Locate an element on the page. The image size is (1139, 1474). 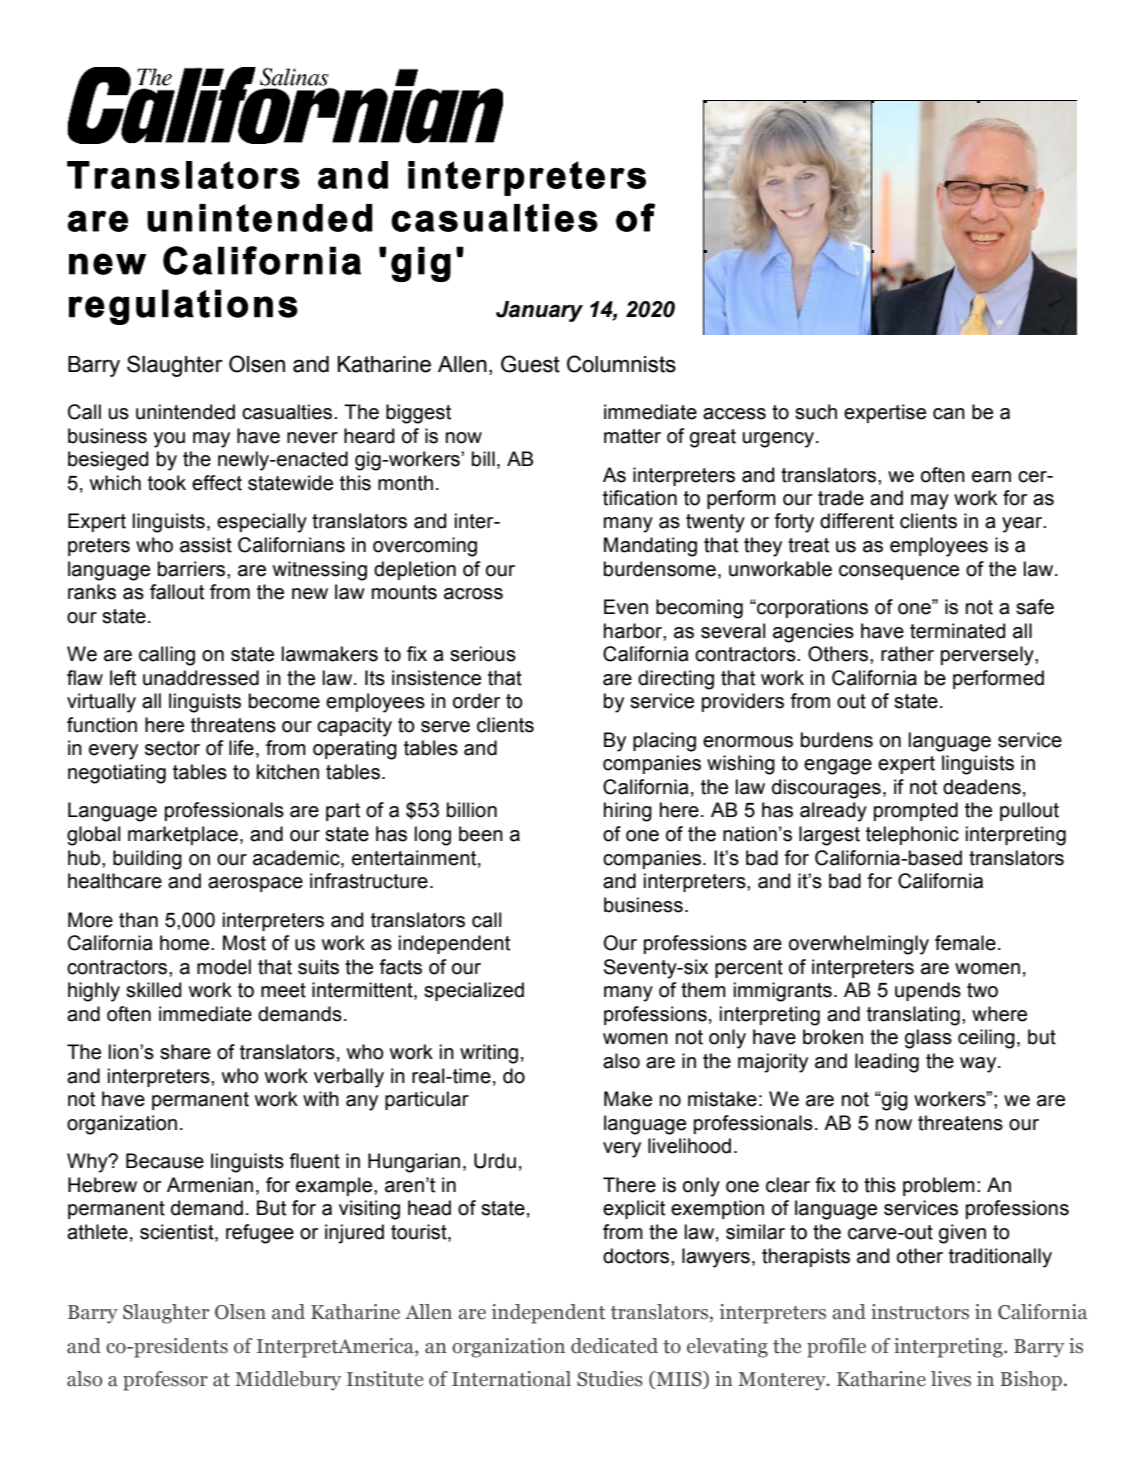
professor is located at coordinates (165, 1381).
